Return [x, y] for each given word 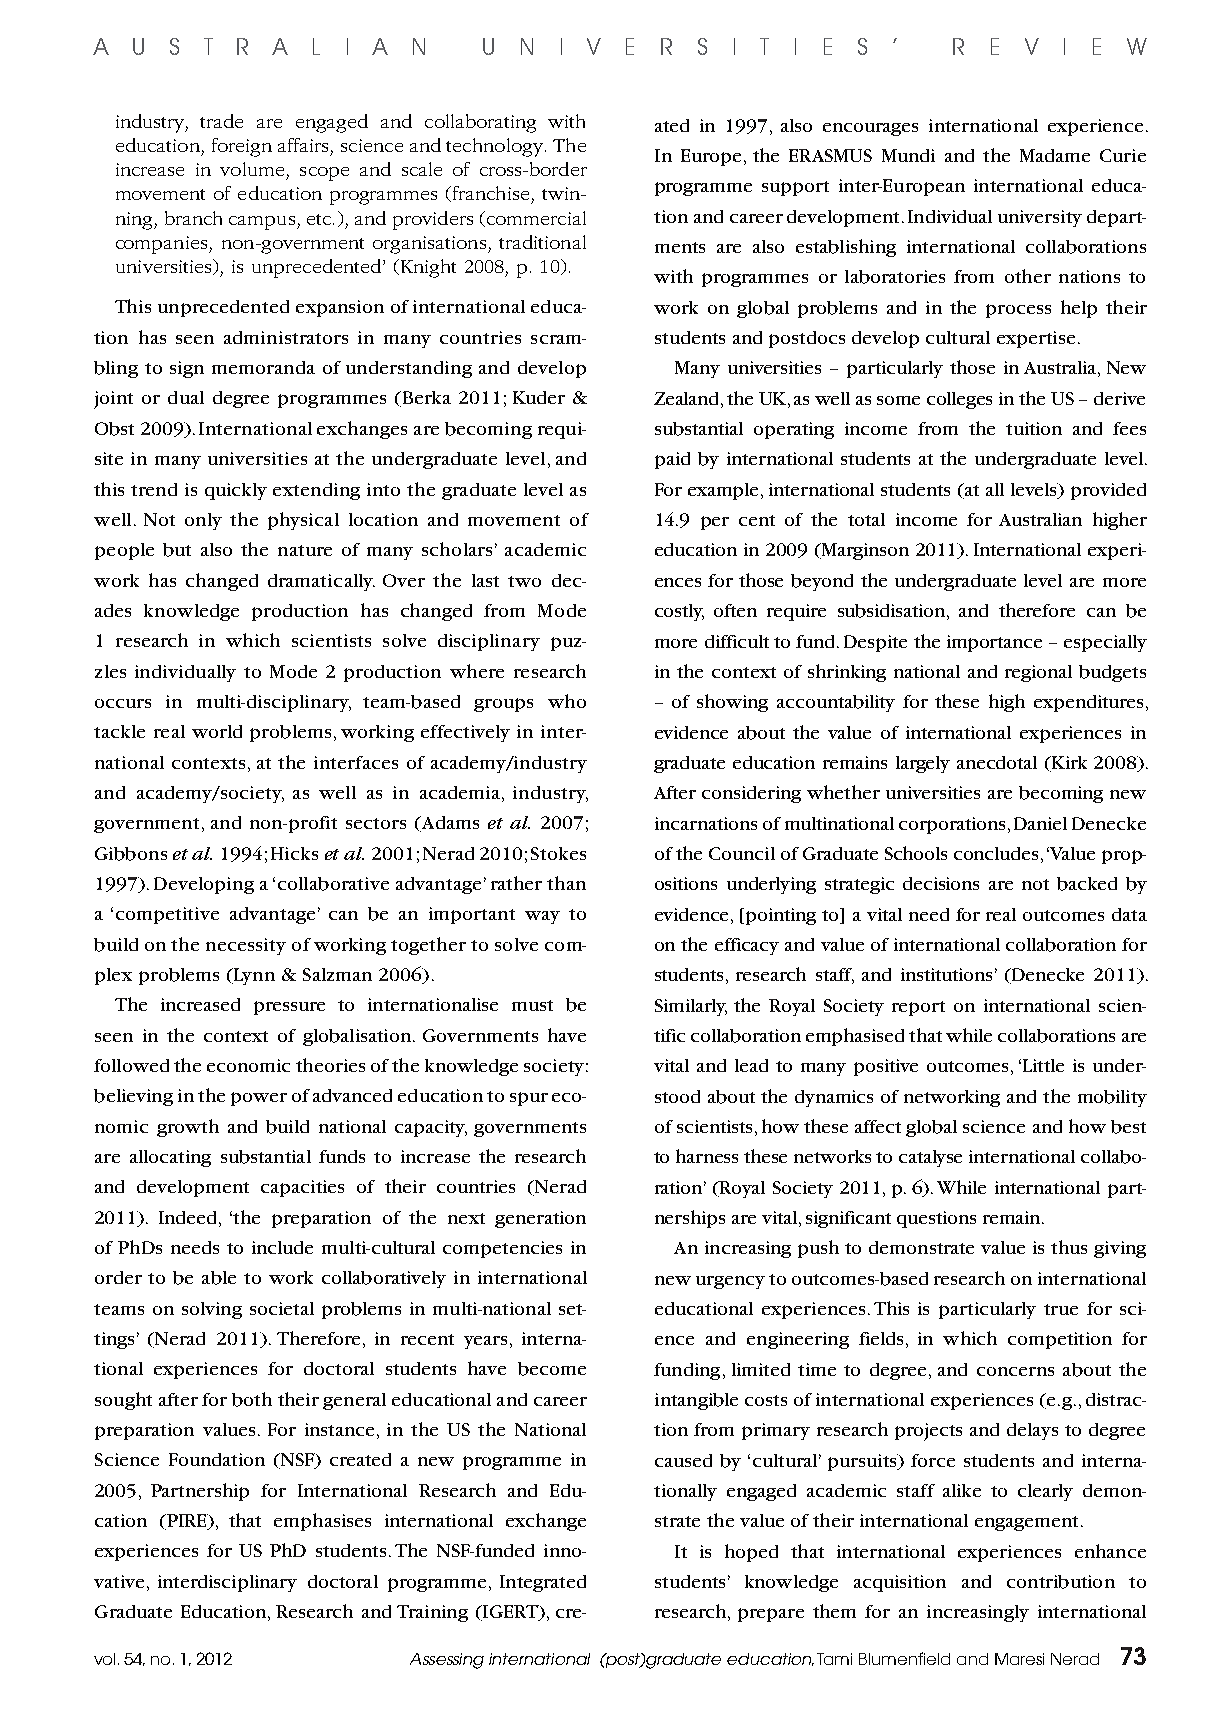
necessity [246, 946]
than [566, 883]
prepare [771, 1615]
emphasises [322, 1522]
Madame [1055, 155]
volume [252, 169]
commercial [536, 218]
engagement [1026, 1523]
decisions [941, 883]
